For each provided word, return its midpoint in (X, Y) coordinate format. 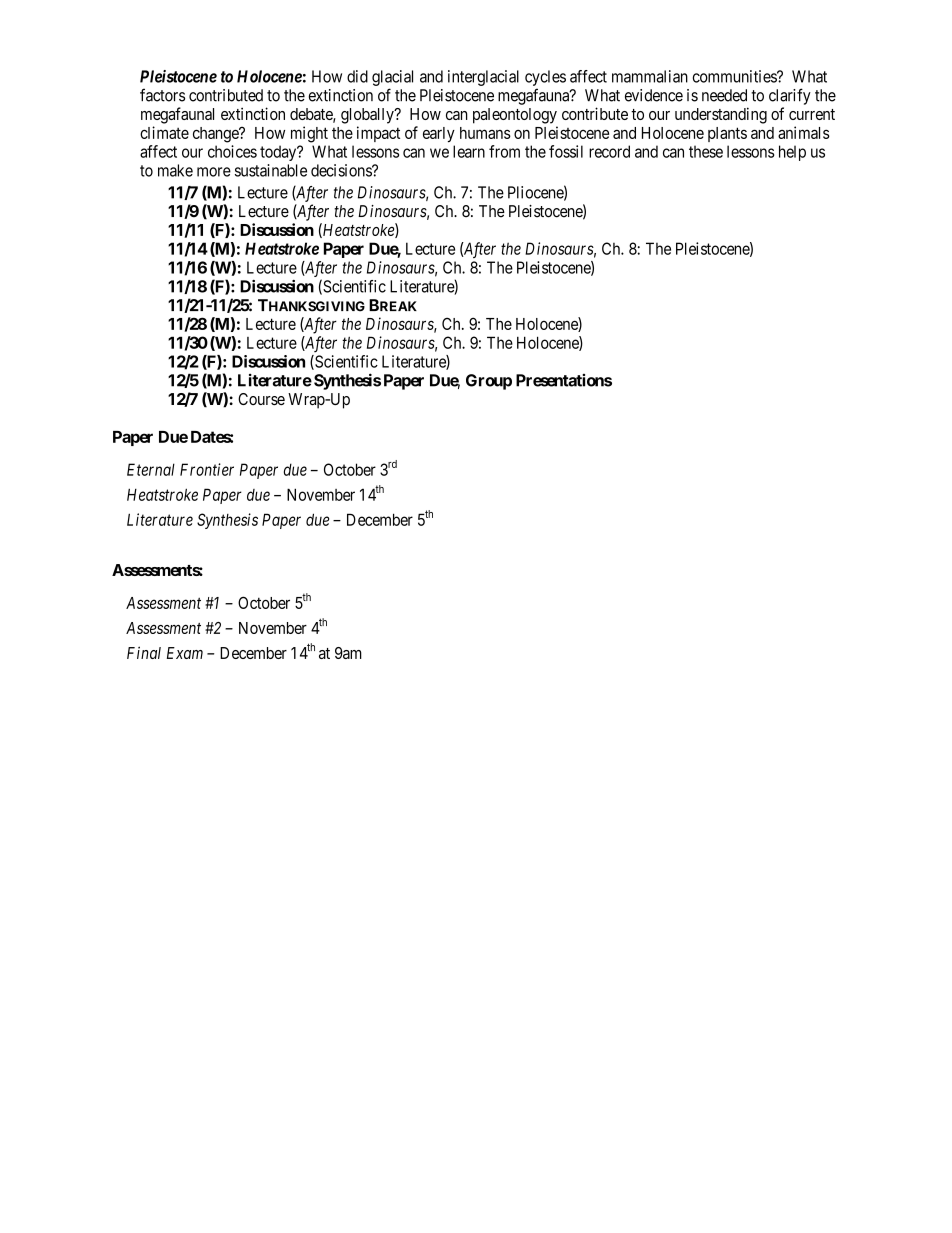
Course (261, 399)
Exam (185, 653)
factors (162, 95)
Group (489, 382)
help (792, 153)
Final (144, 652)
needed (724, 95)
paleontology (515, 116)
